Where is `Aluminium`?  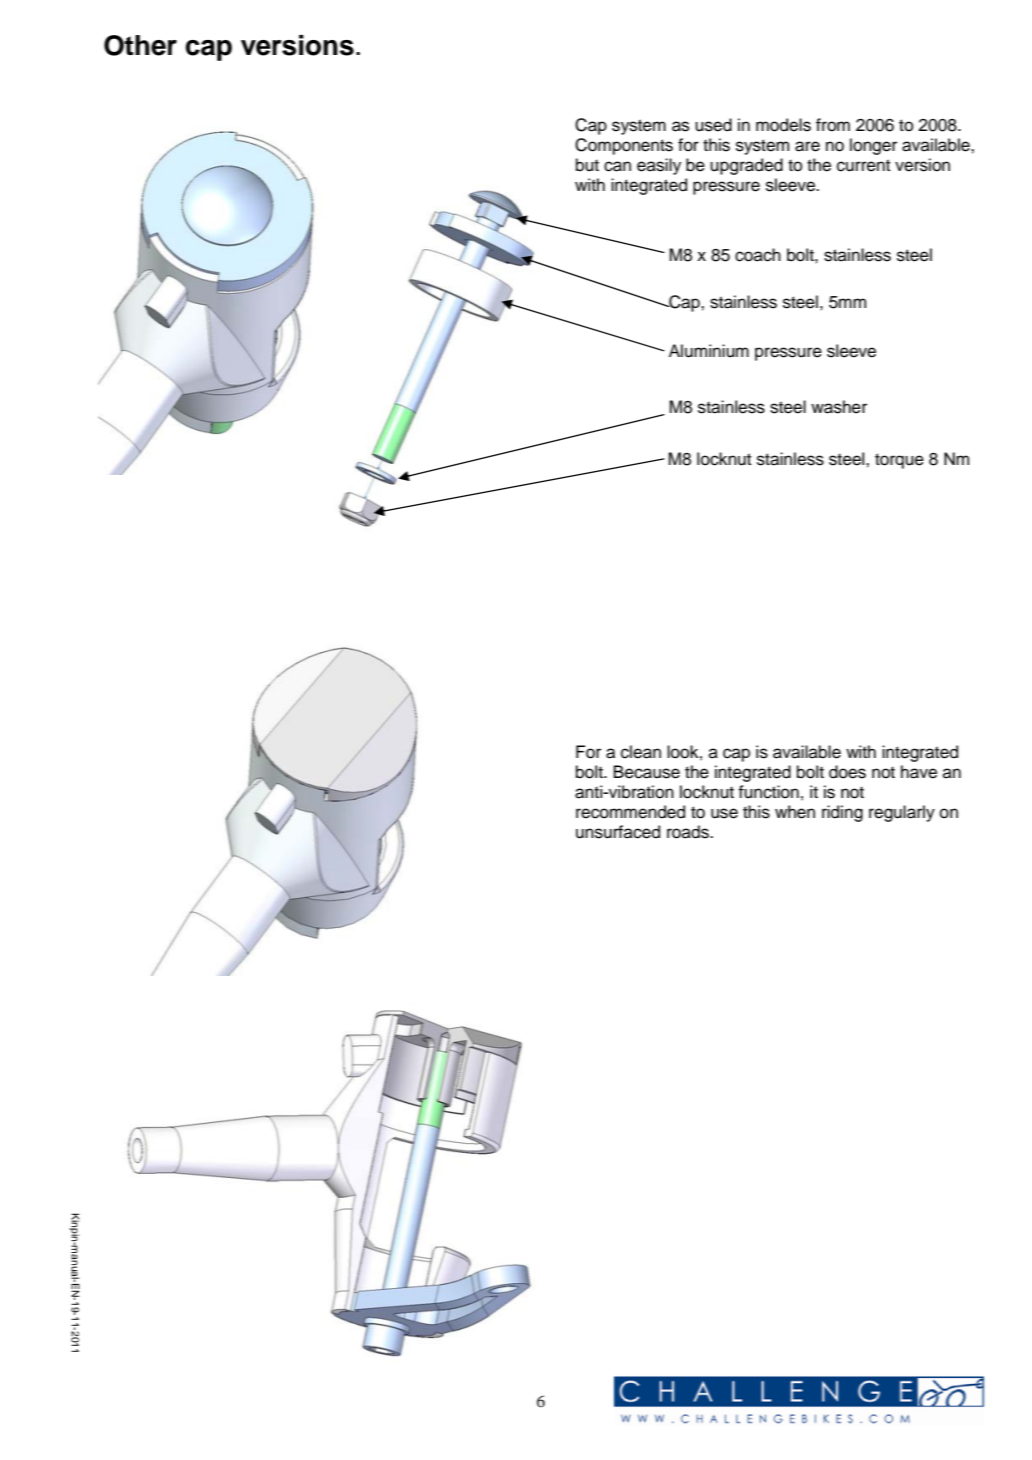 Aluminium is located at coordinates (709, 351).
